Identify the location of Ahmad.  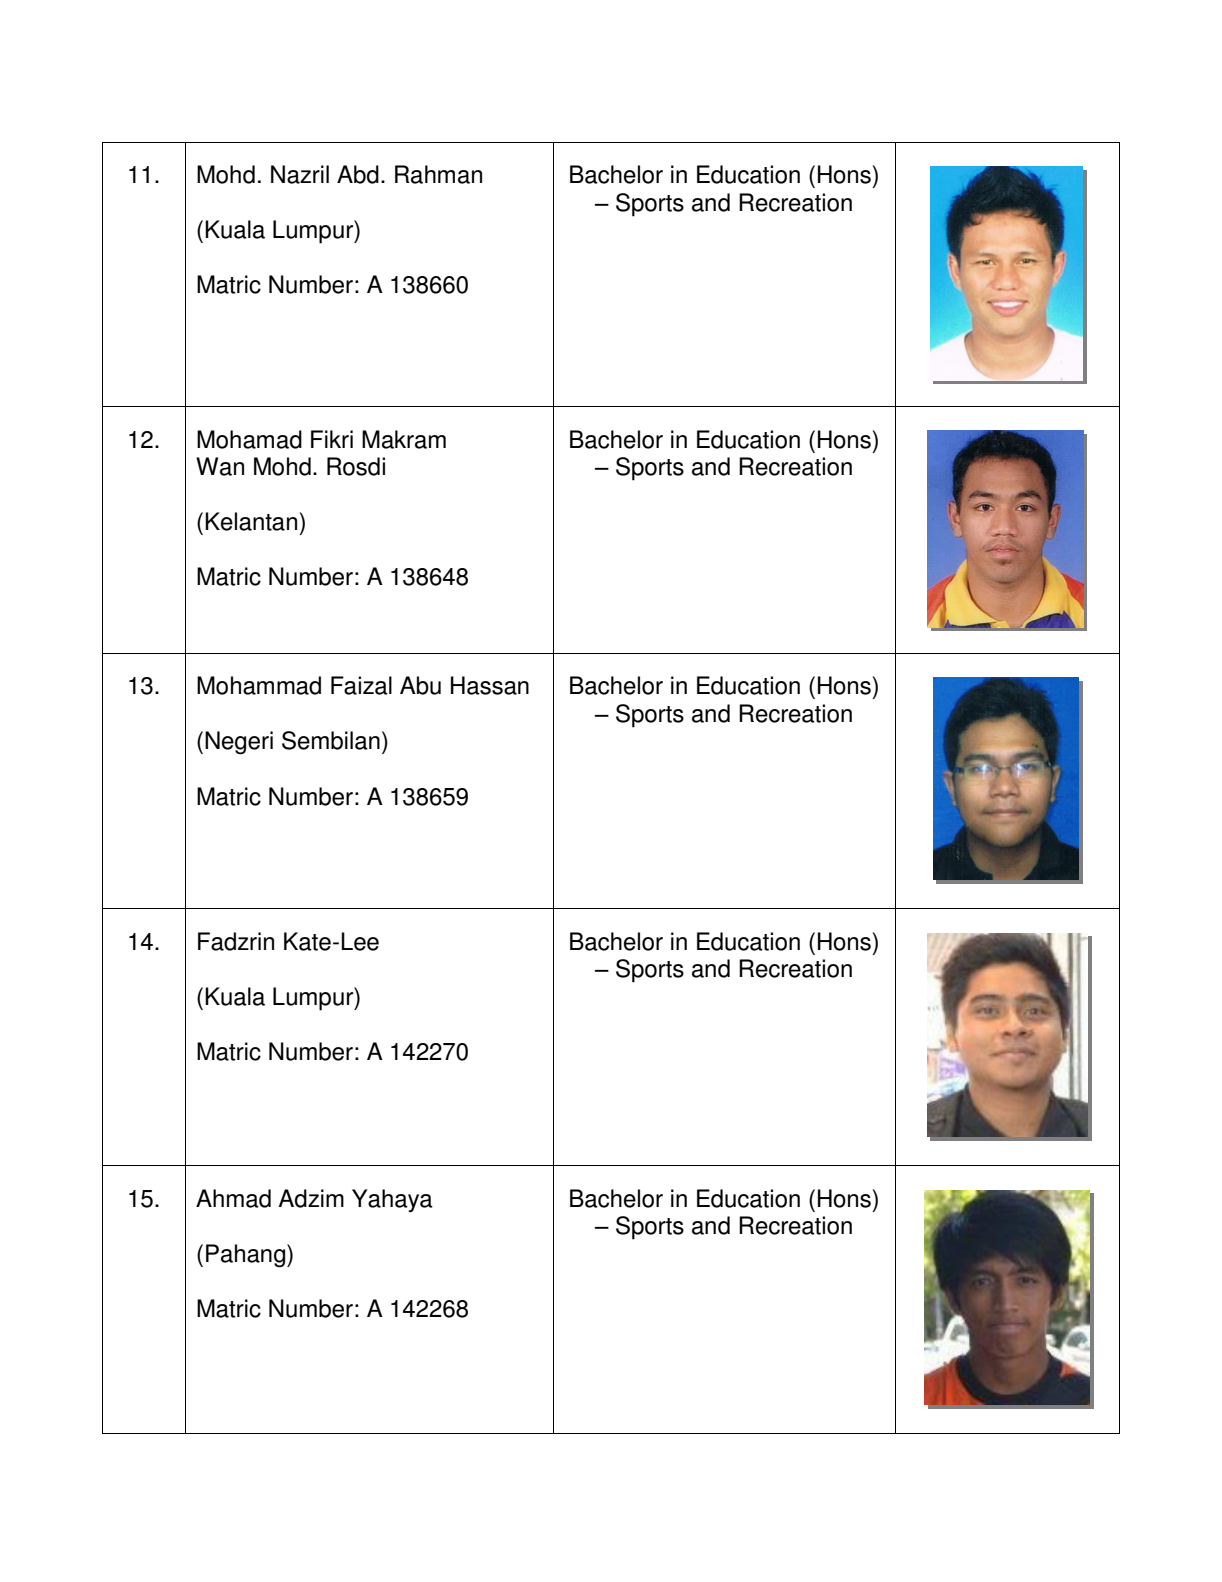
(233, 1198).
